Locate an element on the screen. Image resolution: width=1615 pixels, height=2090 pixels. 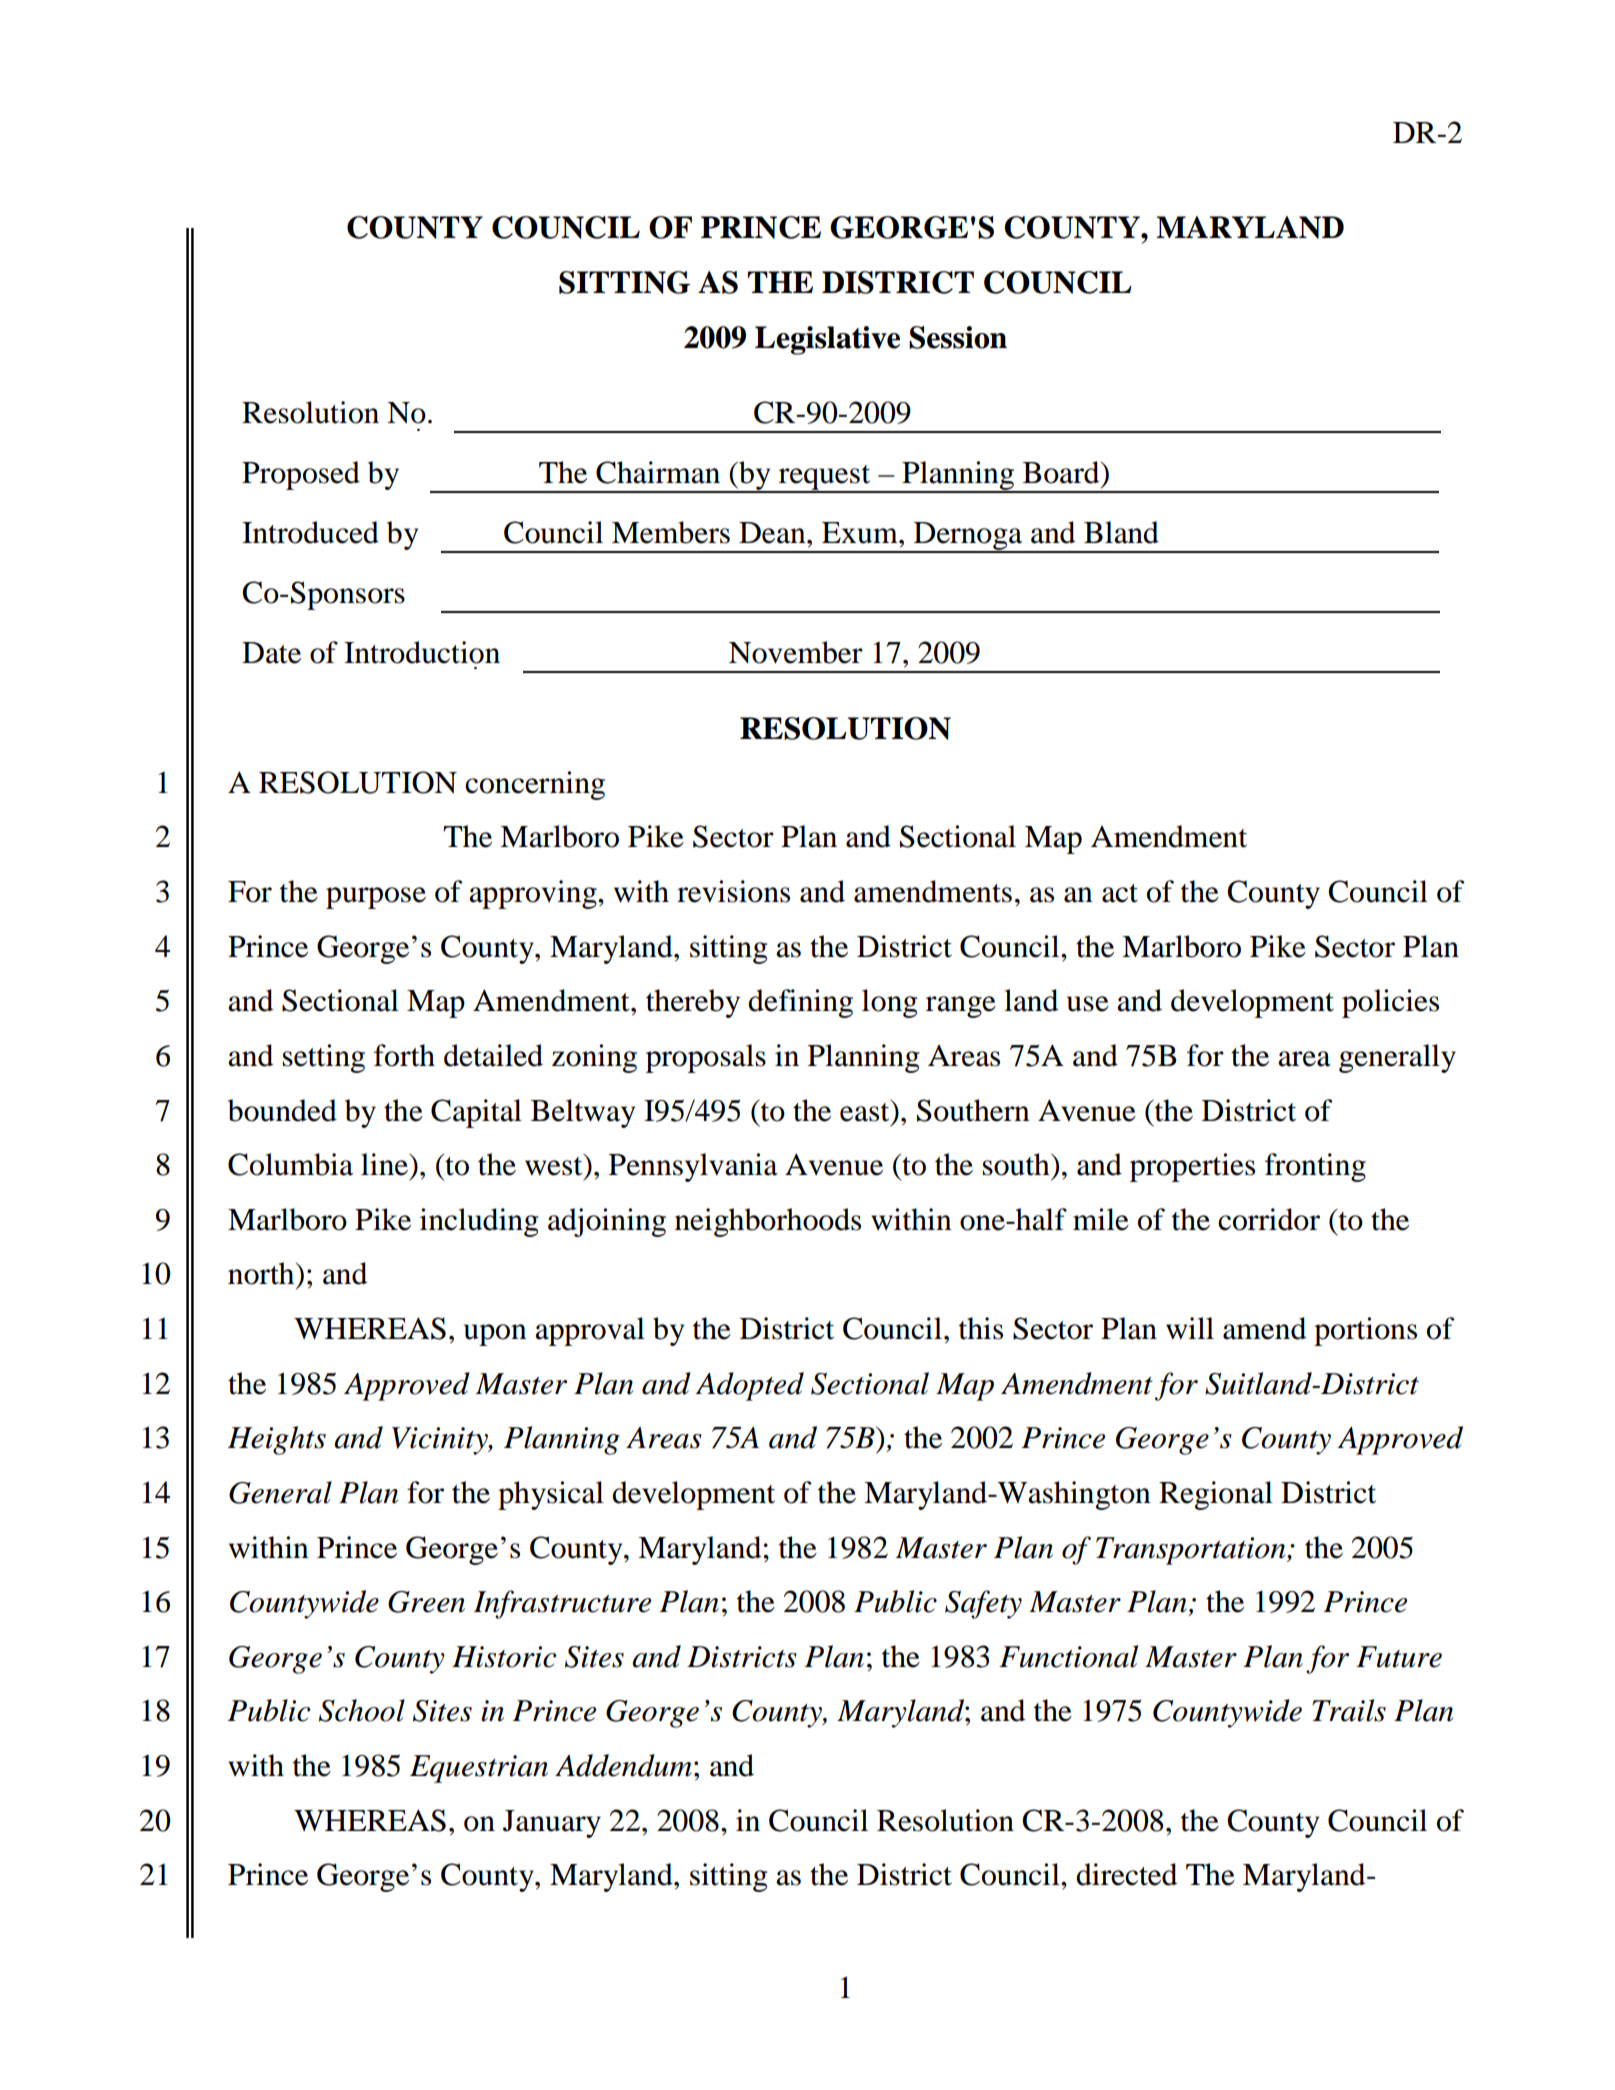
Addendum is located at coordinates (623, 1765).
